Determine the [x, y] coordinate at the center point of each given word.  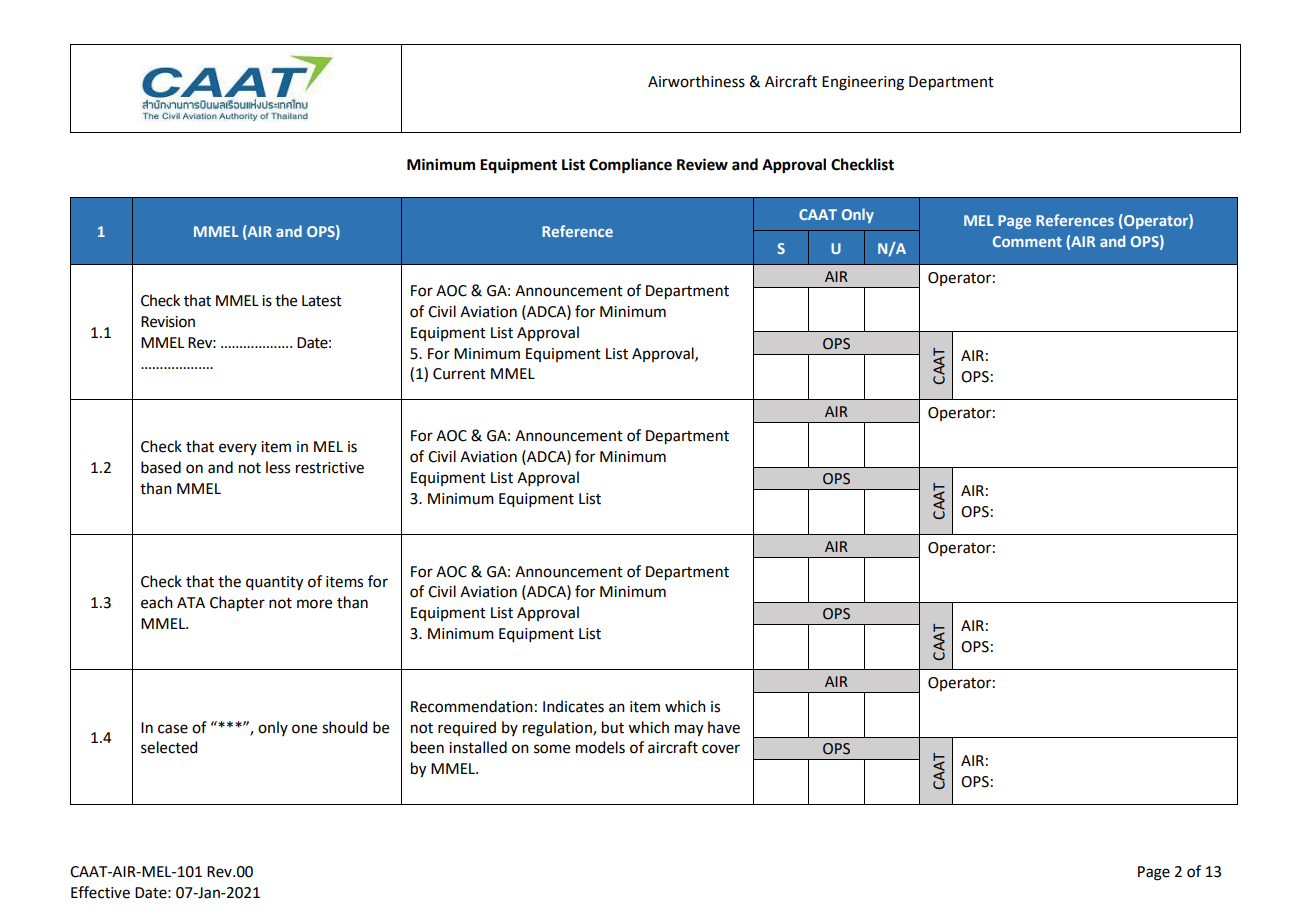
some [552, 749]
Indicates [573, 706]
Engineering [863, 83]
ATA [191, 602]
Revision [168, 322]
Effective [100, 892]
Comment [1027, 241]
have [724, 727]
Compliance [630, 166]
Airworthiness [696, 81]
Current [459, 374]
